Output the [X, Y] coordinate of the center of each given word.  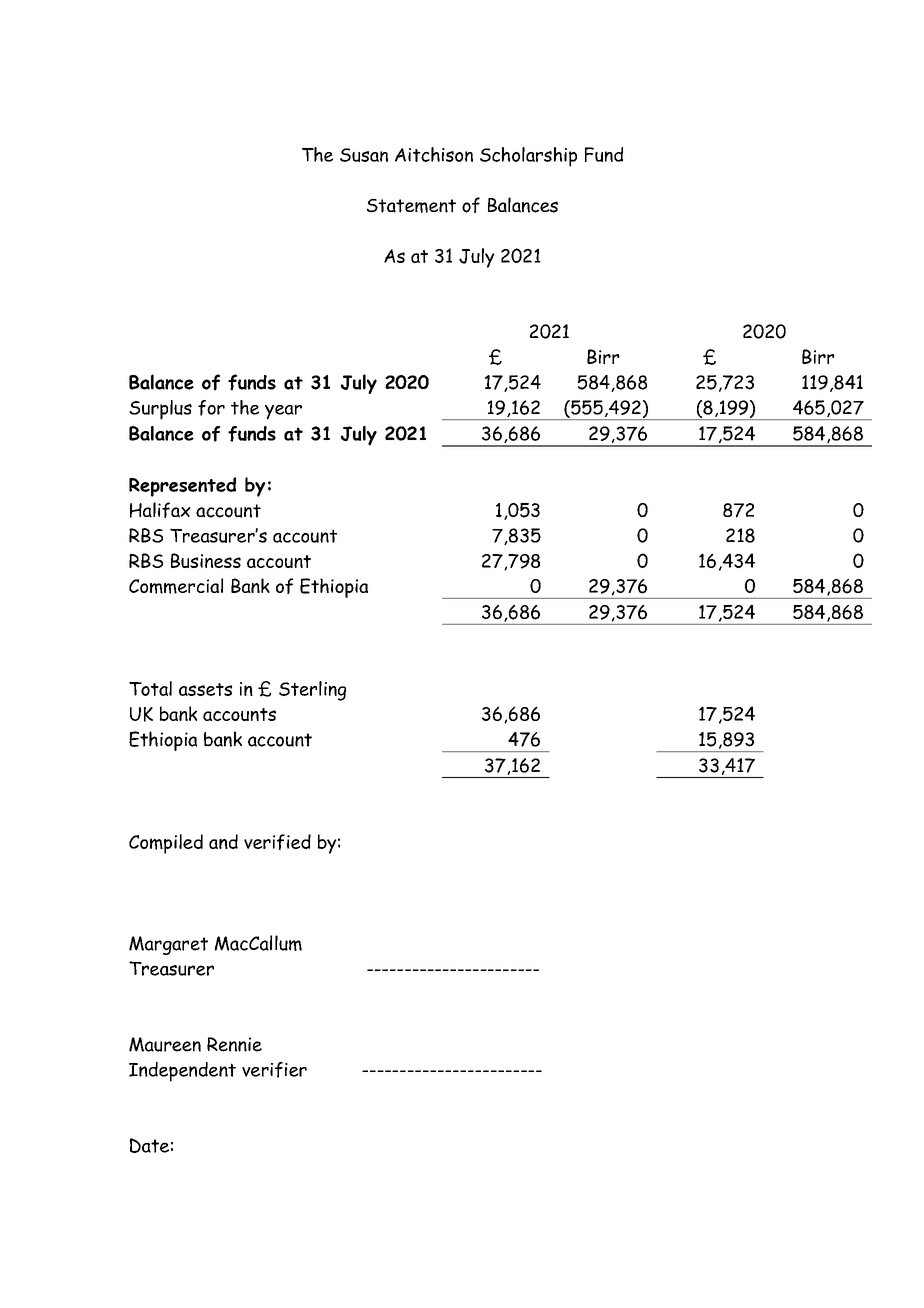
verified [277, 842]
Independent [182, 1072]
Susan [364, 155]
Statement [411, 205]
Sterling [312, 691]
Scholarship [528, 157]
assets [205, 689]
